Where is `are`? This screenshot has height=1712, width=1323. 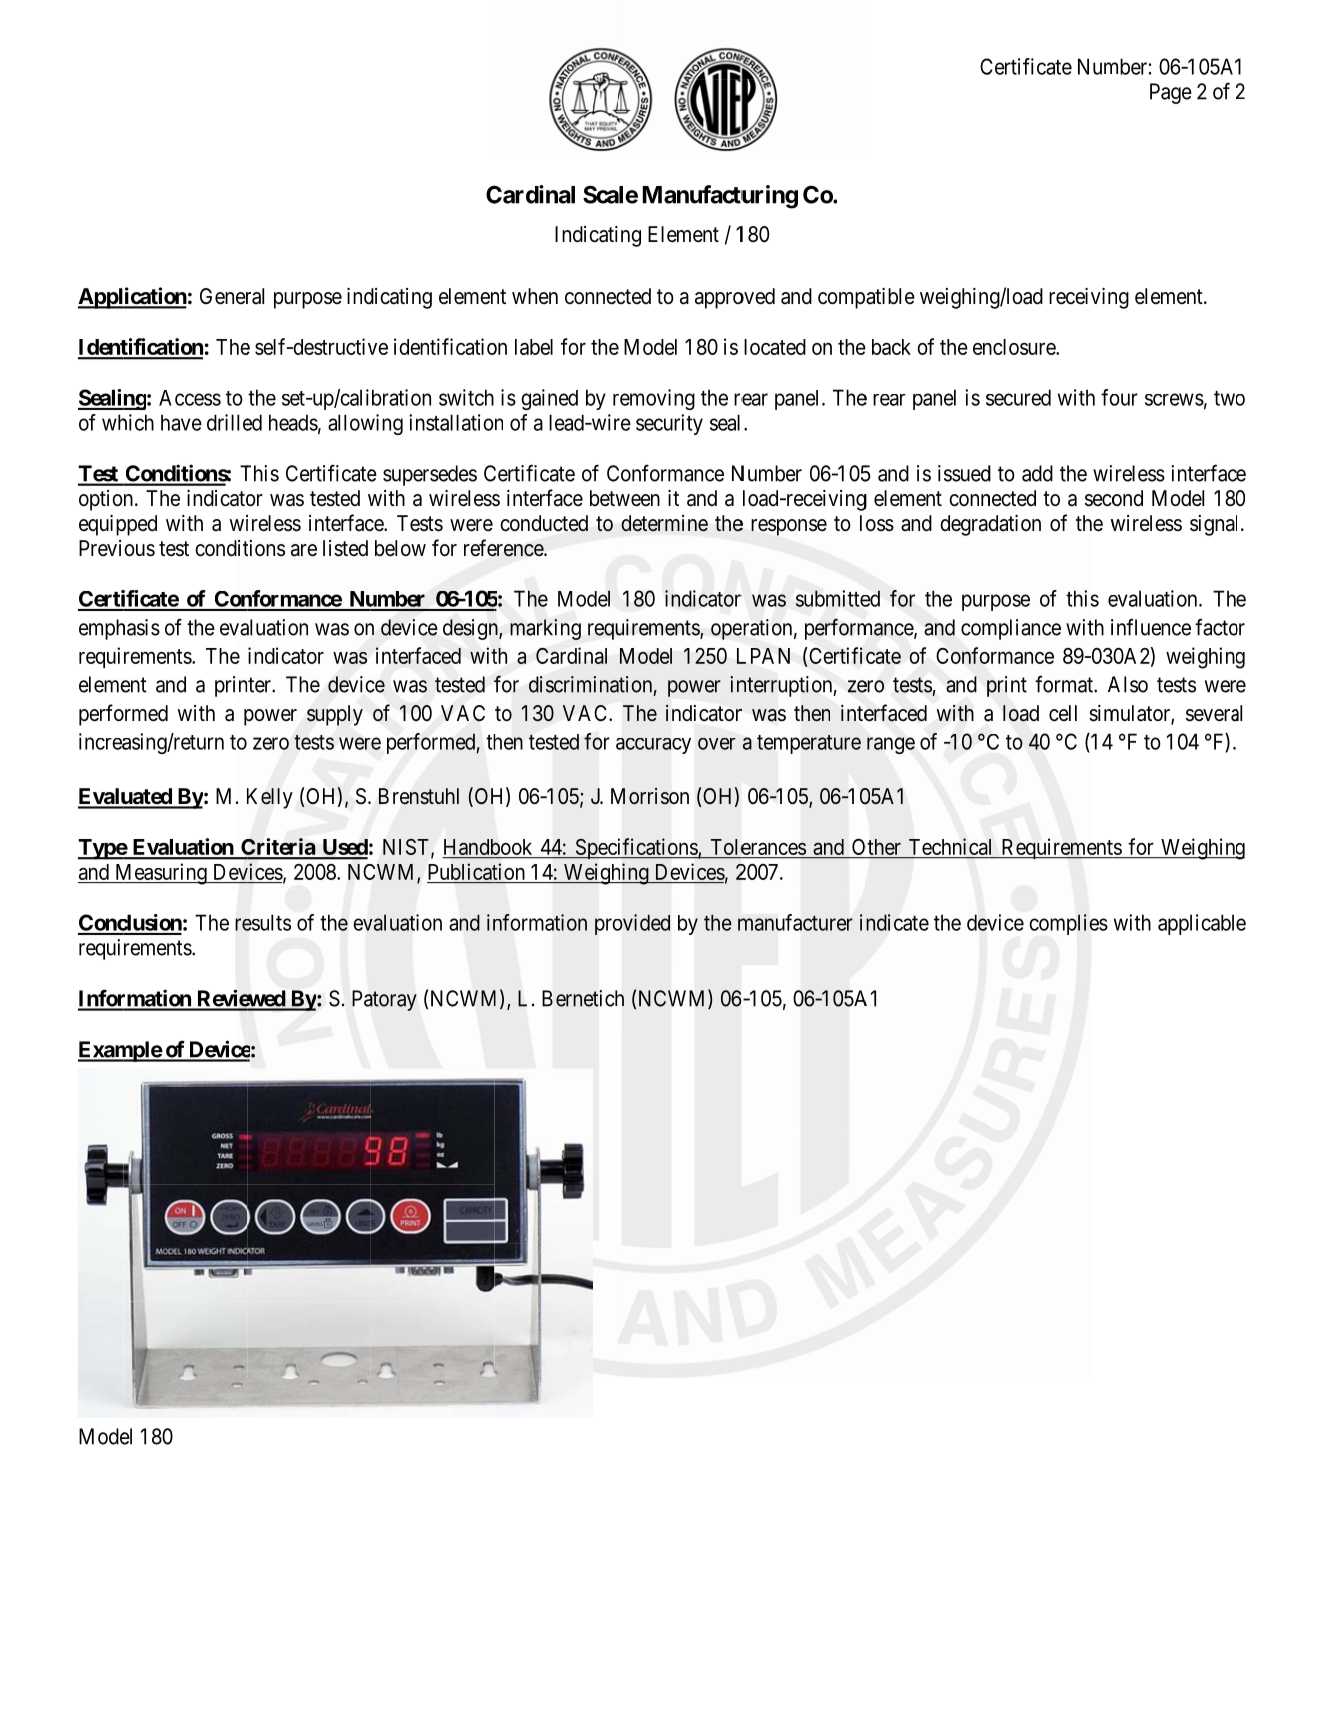
are is located at coordinates (304, 550).
